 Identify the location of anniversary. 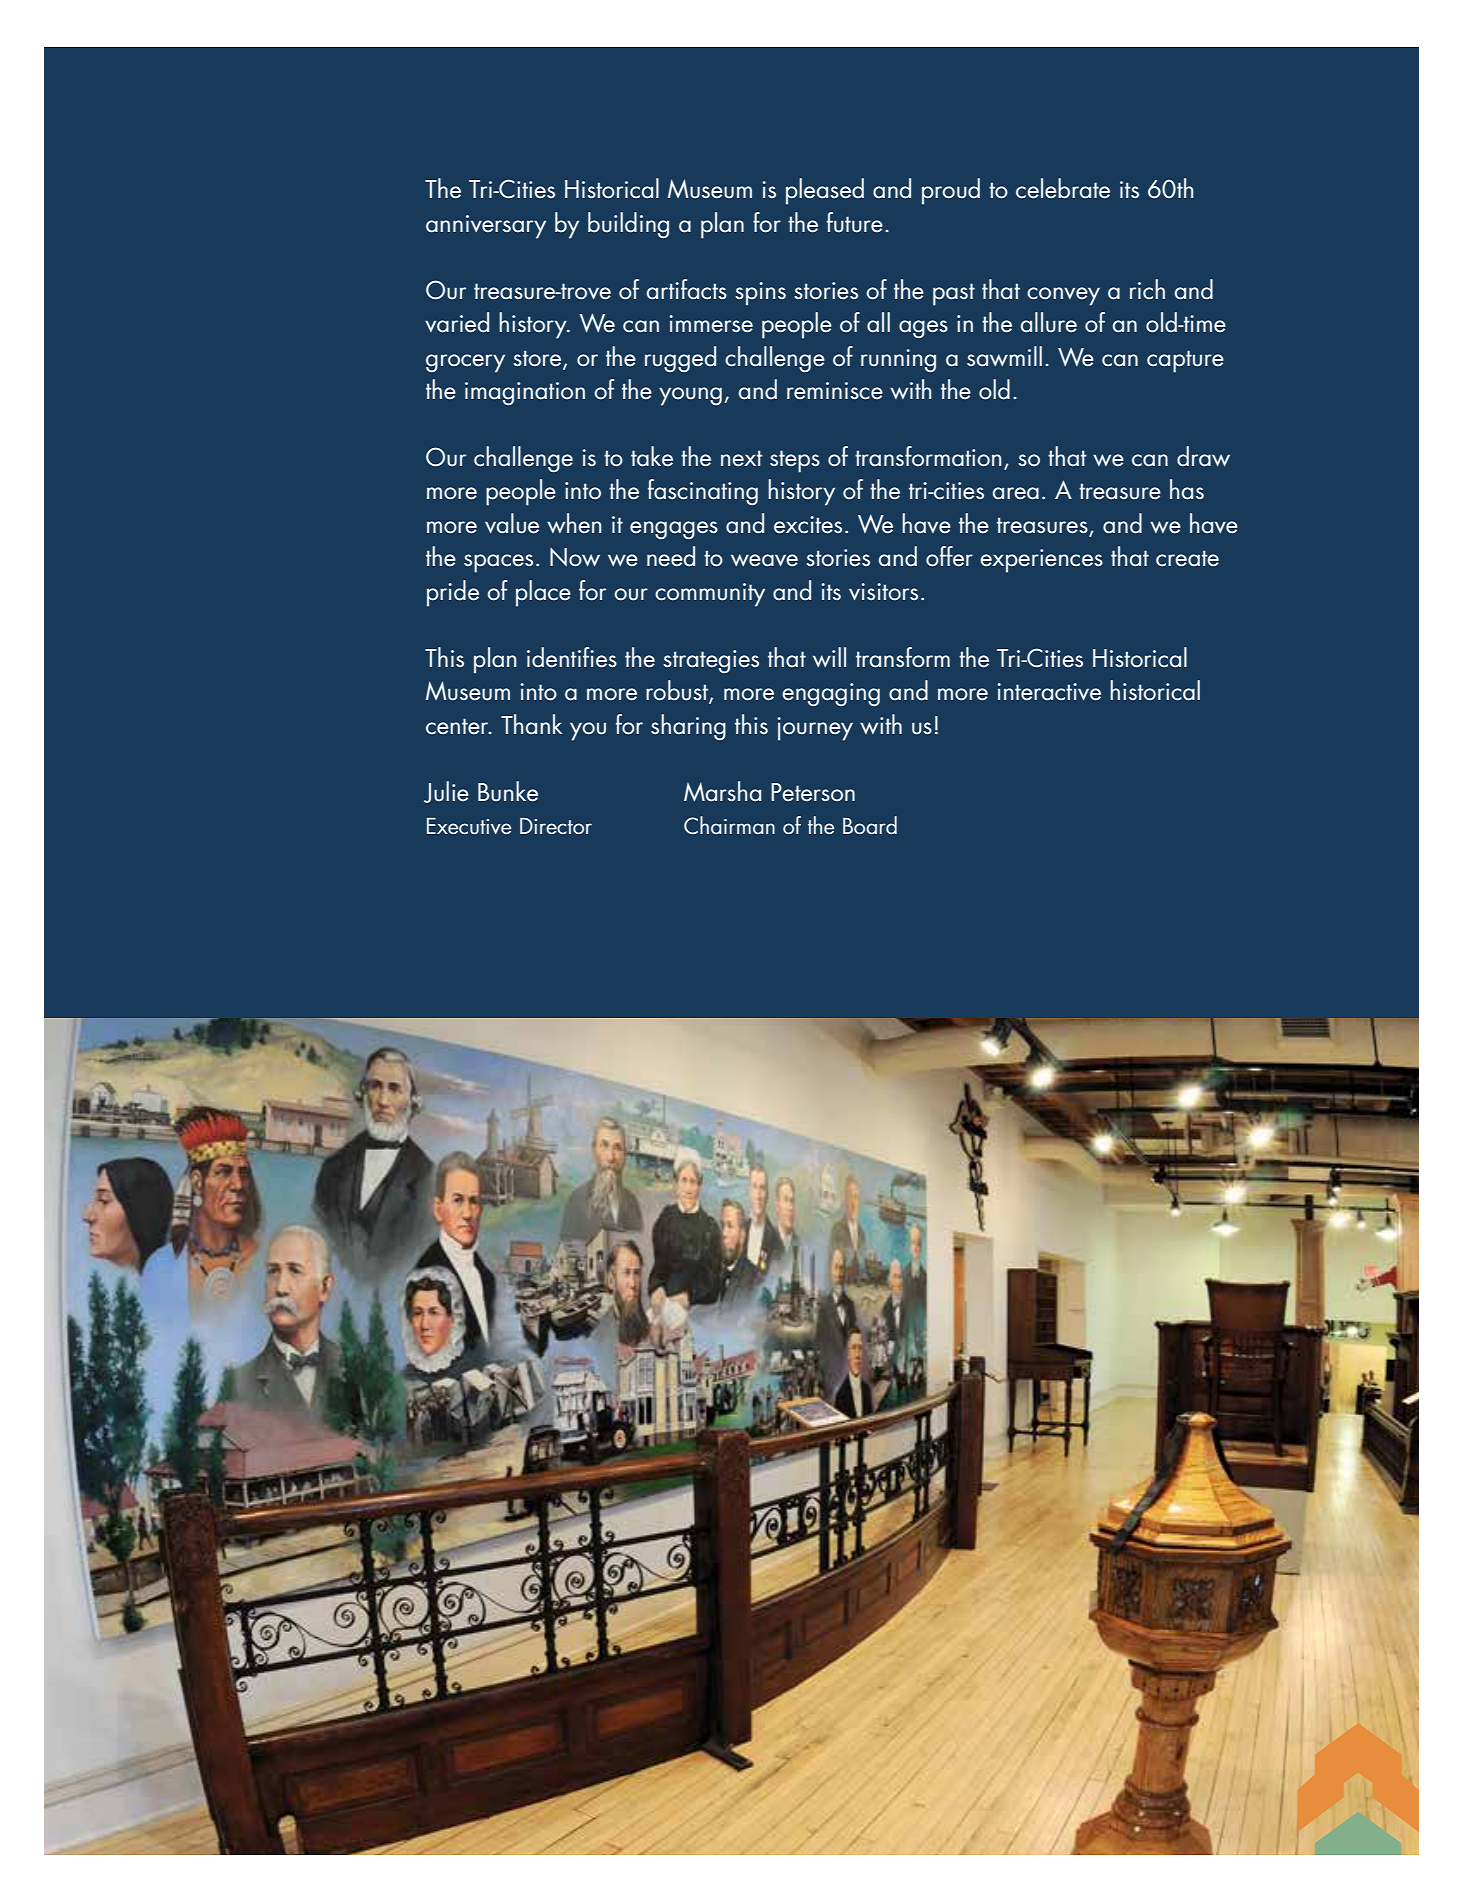
(486, 227).
